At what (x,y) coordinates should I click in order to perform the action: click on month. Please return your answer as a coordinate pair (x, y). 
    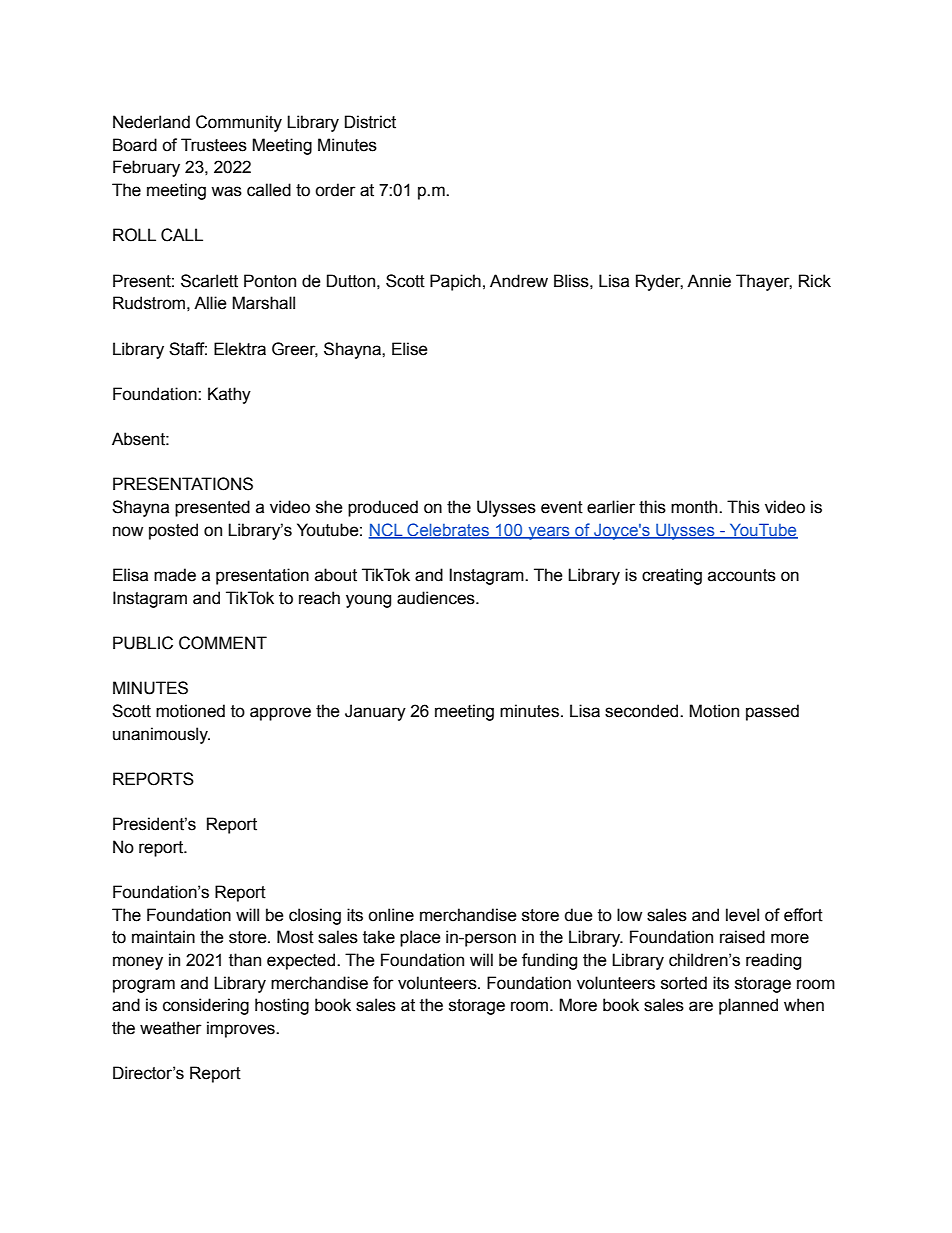
    Looking at the image, I should click on (695, 507).
